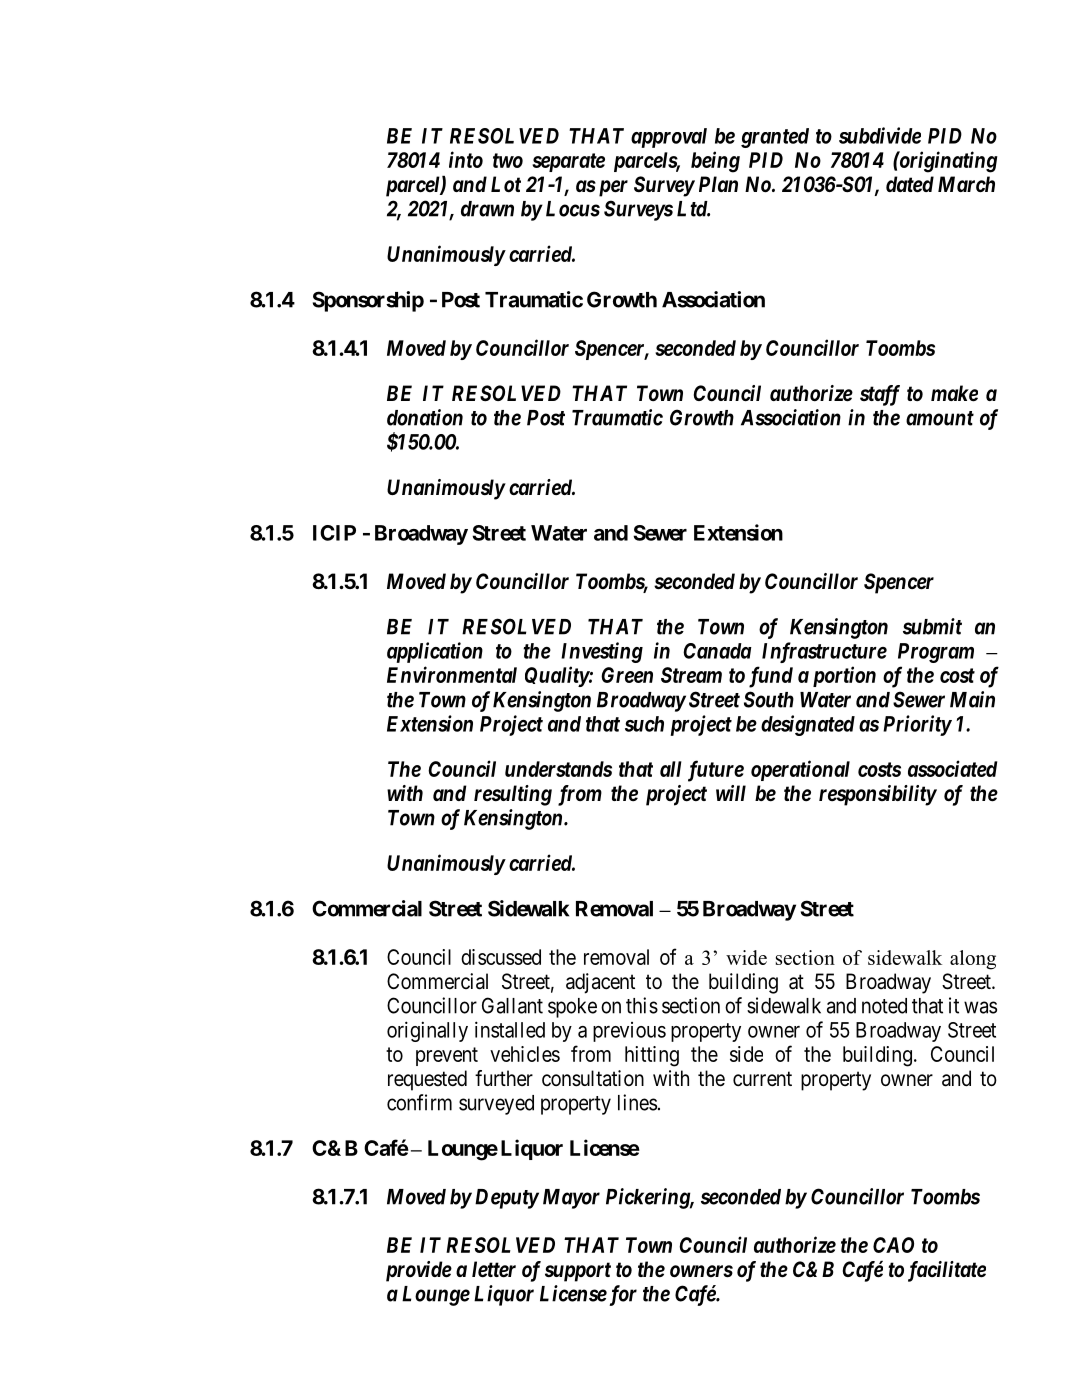 This image has height=1393, width=1076. Describe the element at coordinates (910, 184) in the image. I see `dated` at that location.
